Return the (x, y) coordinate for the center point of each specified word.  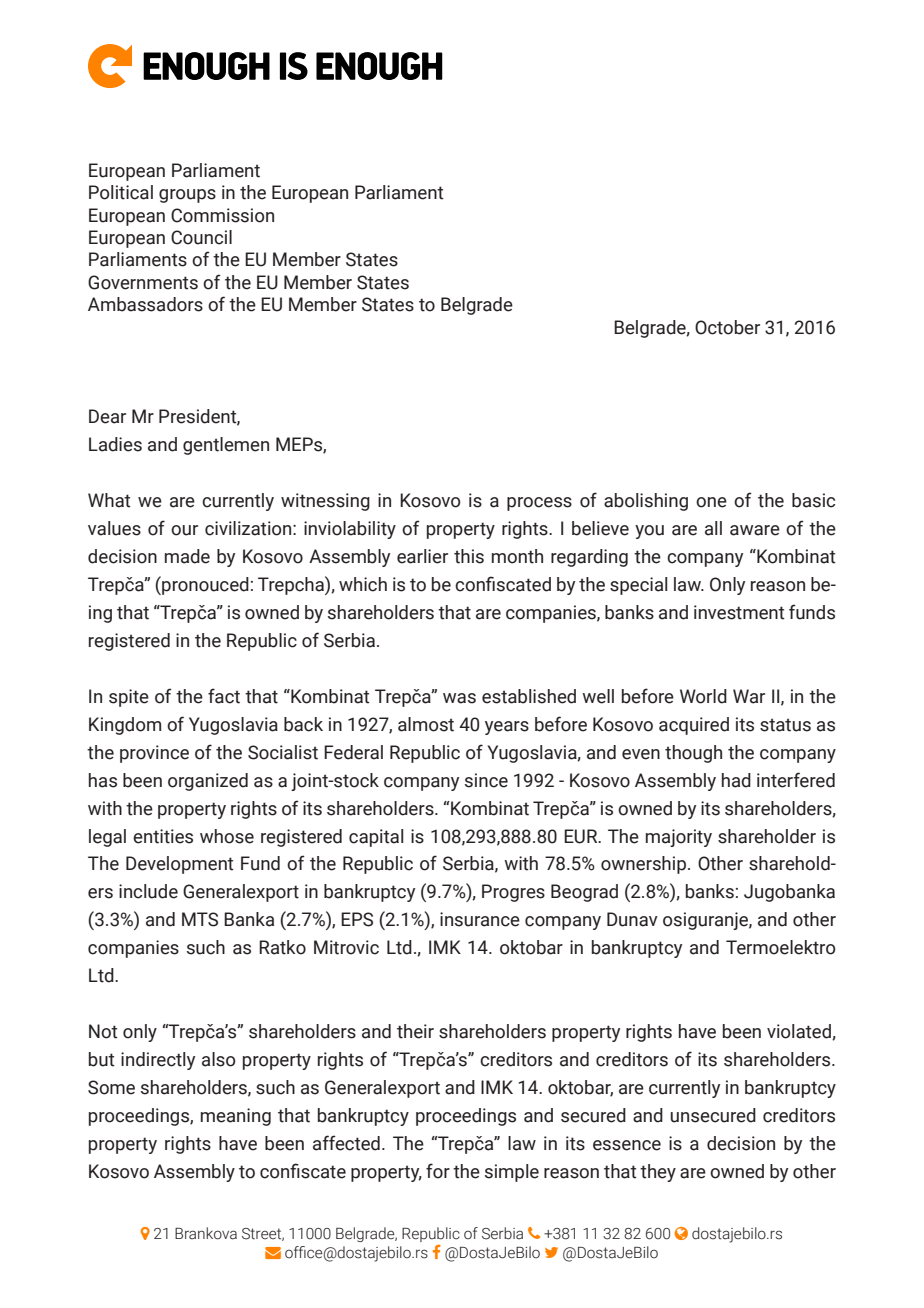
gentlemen (226, 446)
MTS (200, 919)
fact (224, 696)
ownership (645, 865)
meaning (236, 1117)
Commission (222, 215)
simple (512, 1173)
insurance (480, 919)
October (727, 327)
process (539, 504)
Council (201, 237)
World (703, 696)
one (711, 502)
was (459, 698)
